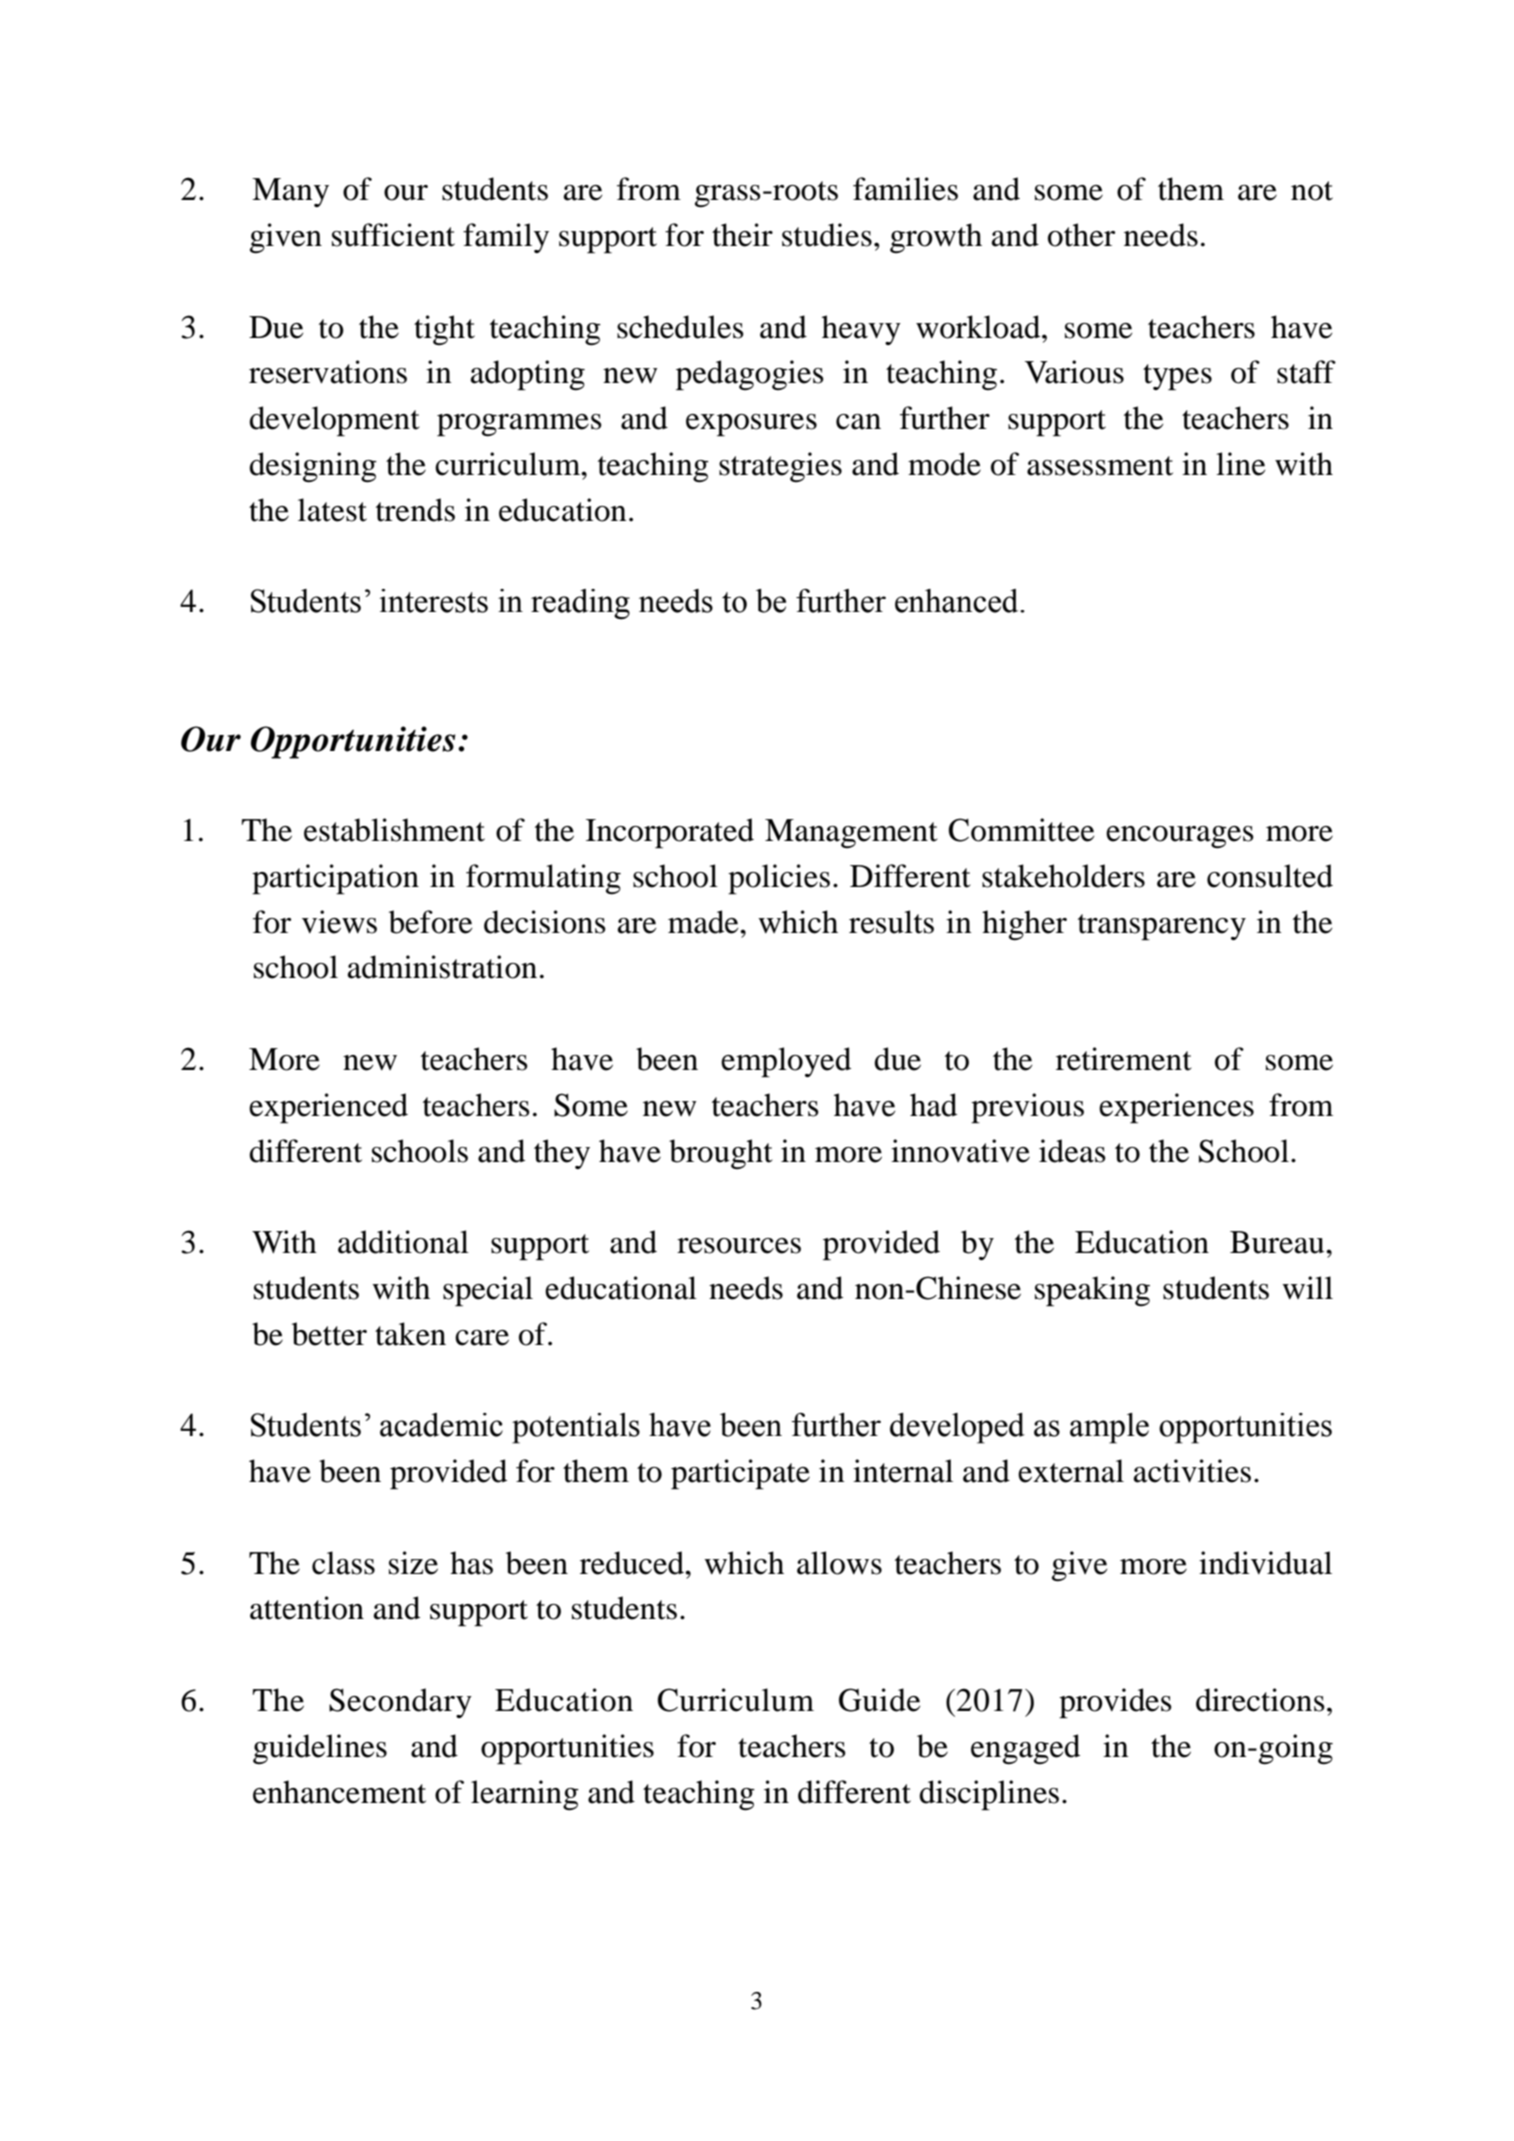 The width and height of the screenshot is (1514, 2141). I want to click on employed, so click(786, 1062).
